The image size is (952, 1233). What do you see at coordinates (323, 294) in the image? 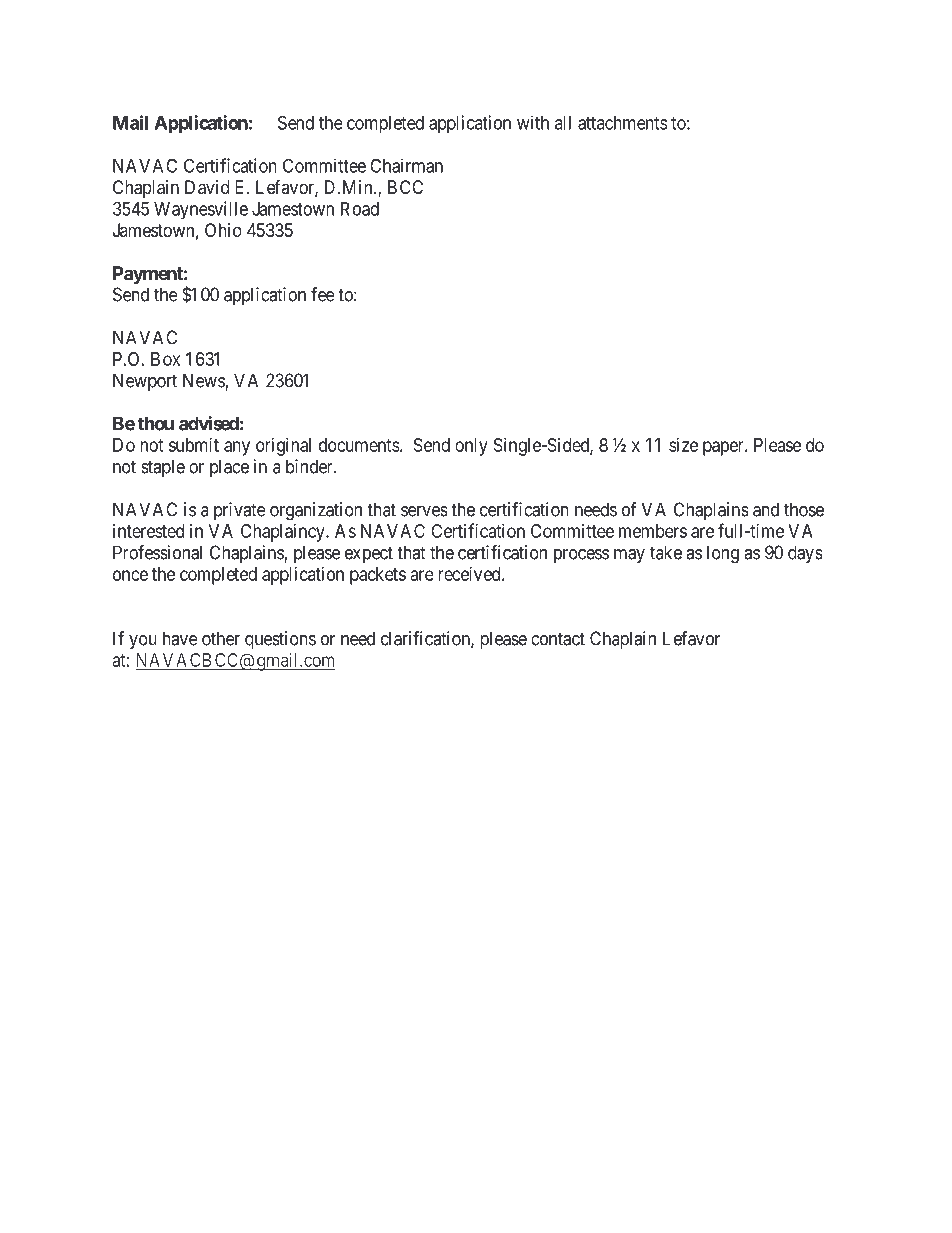
I see `fee` at bounding box center [323, 294].
